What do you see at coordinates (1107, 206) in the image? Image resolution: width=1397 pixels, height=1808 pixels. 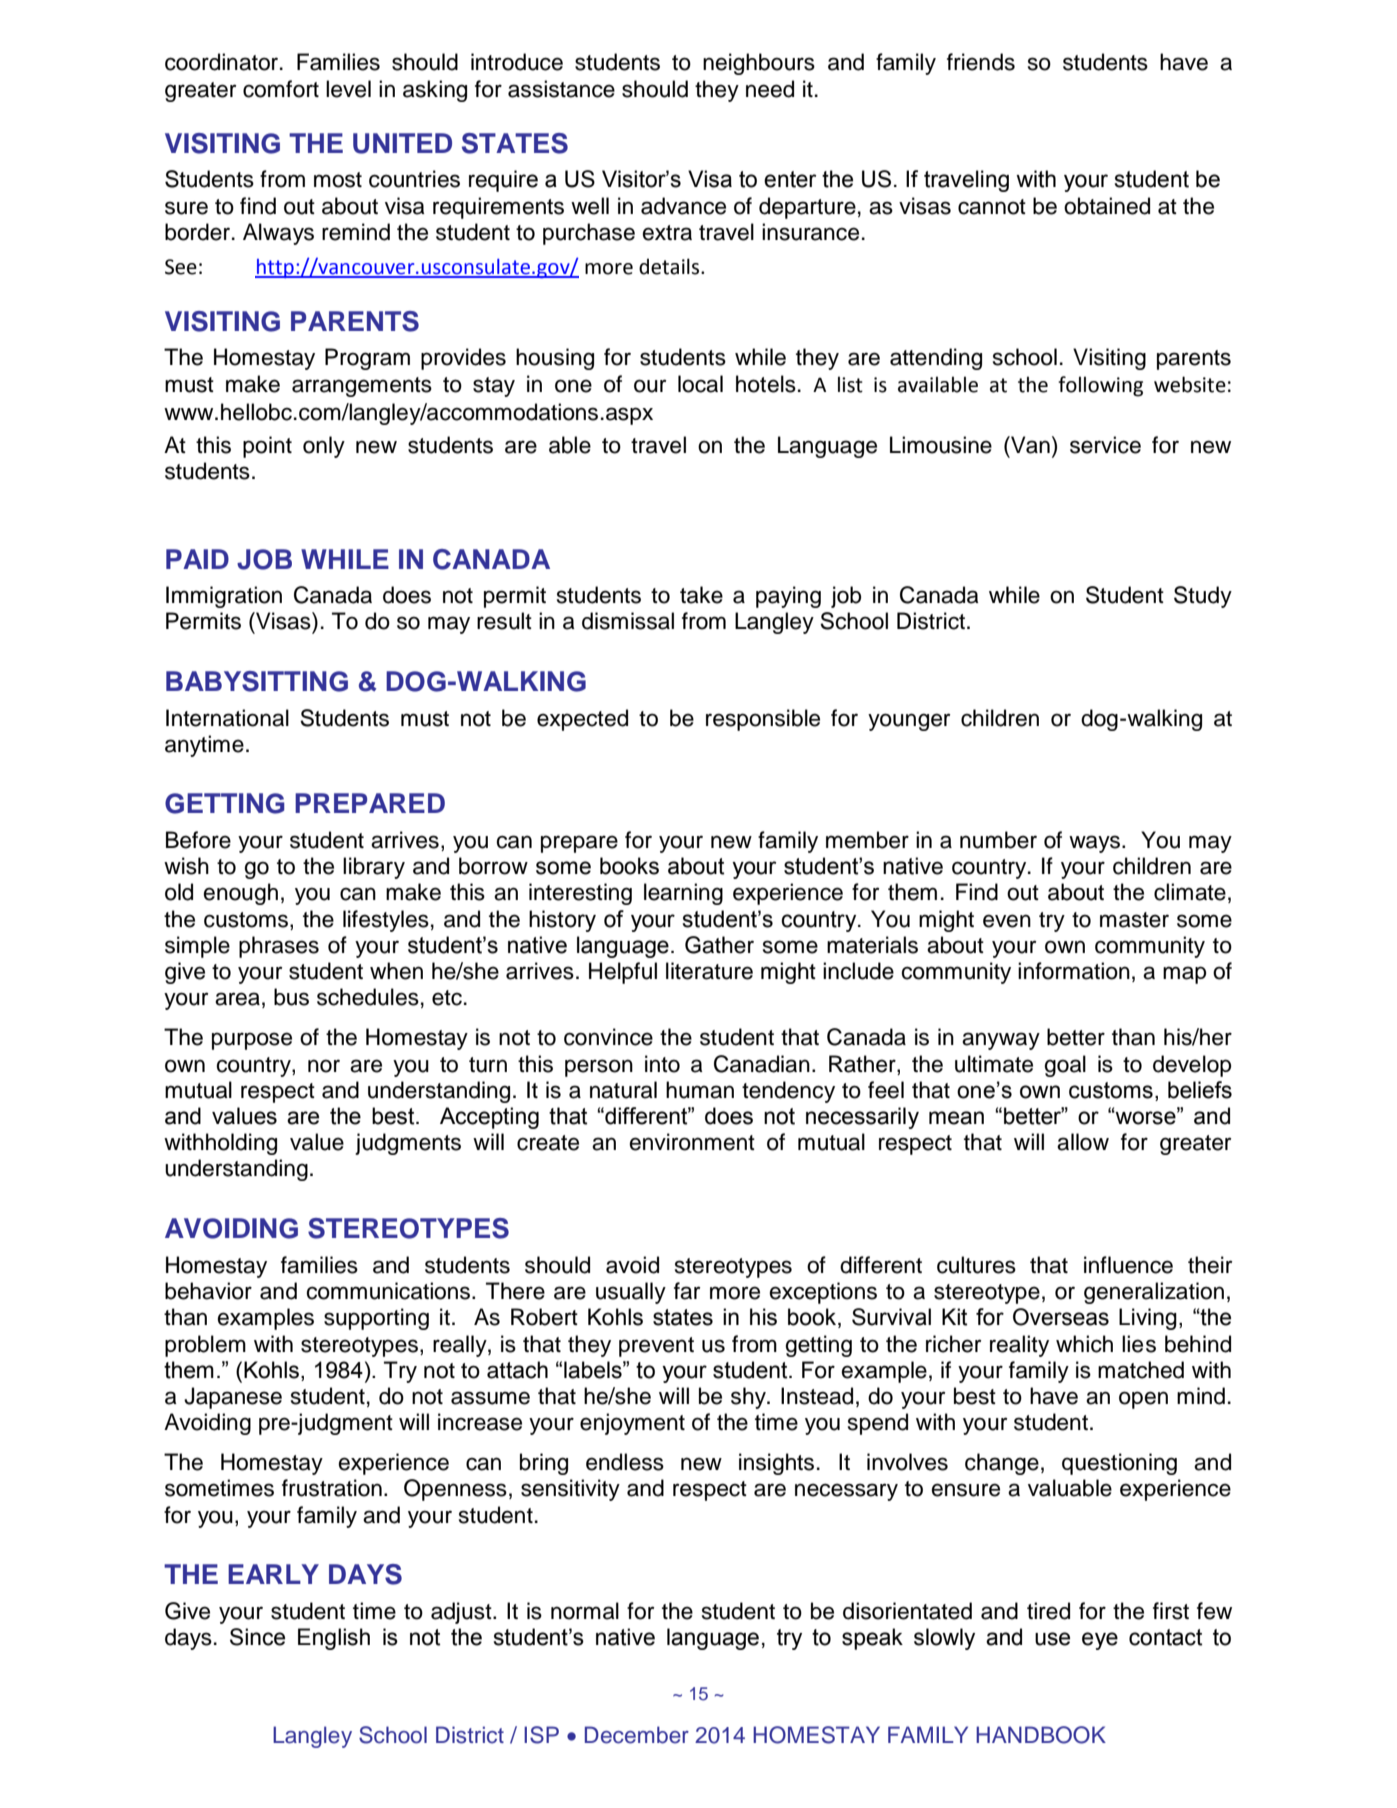 I see `obtained` at bounding box center [1107, 206].
